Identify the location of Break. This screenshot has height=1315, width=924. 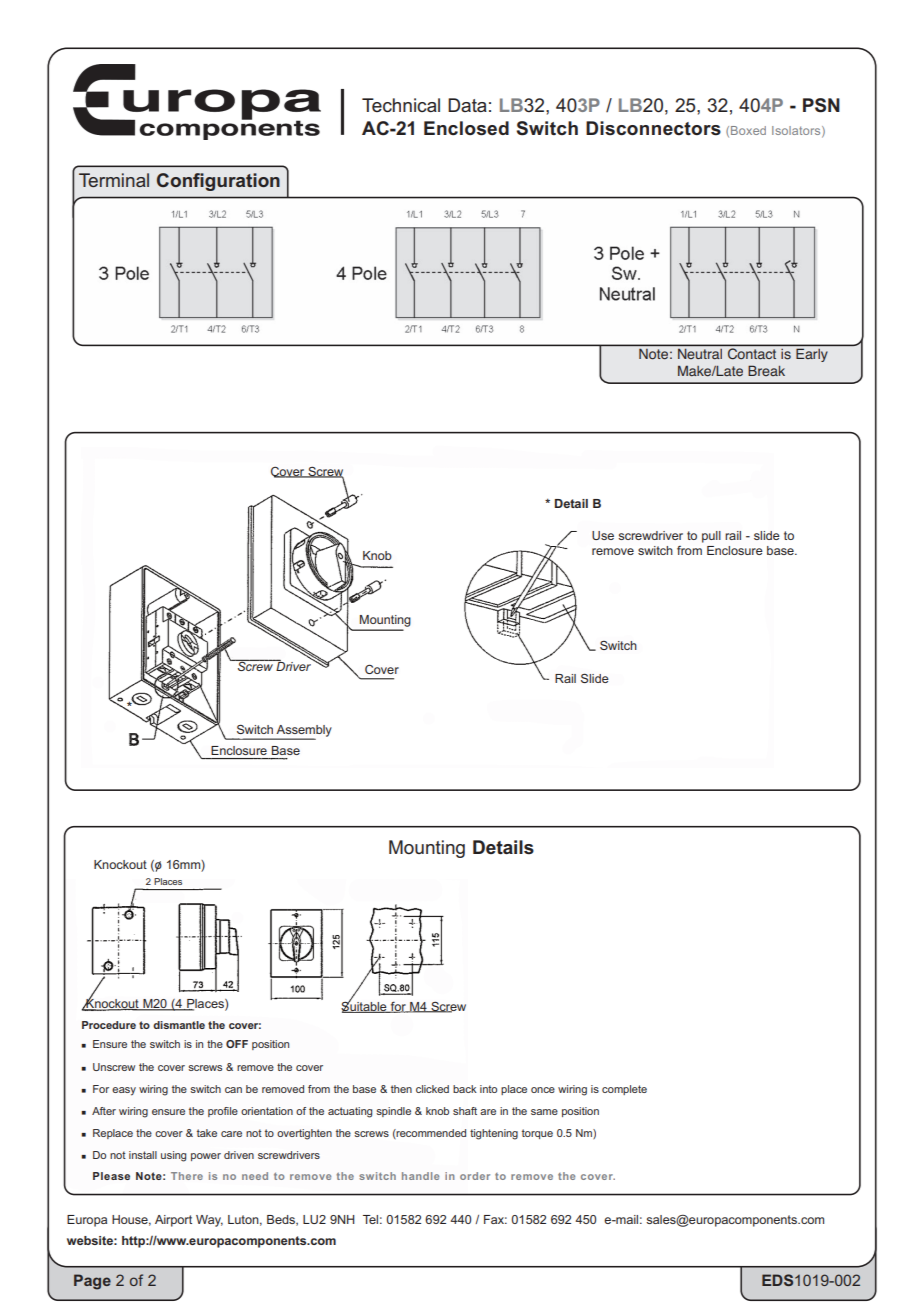
(766, 370).
